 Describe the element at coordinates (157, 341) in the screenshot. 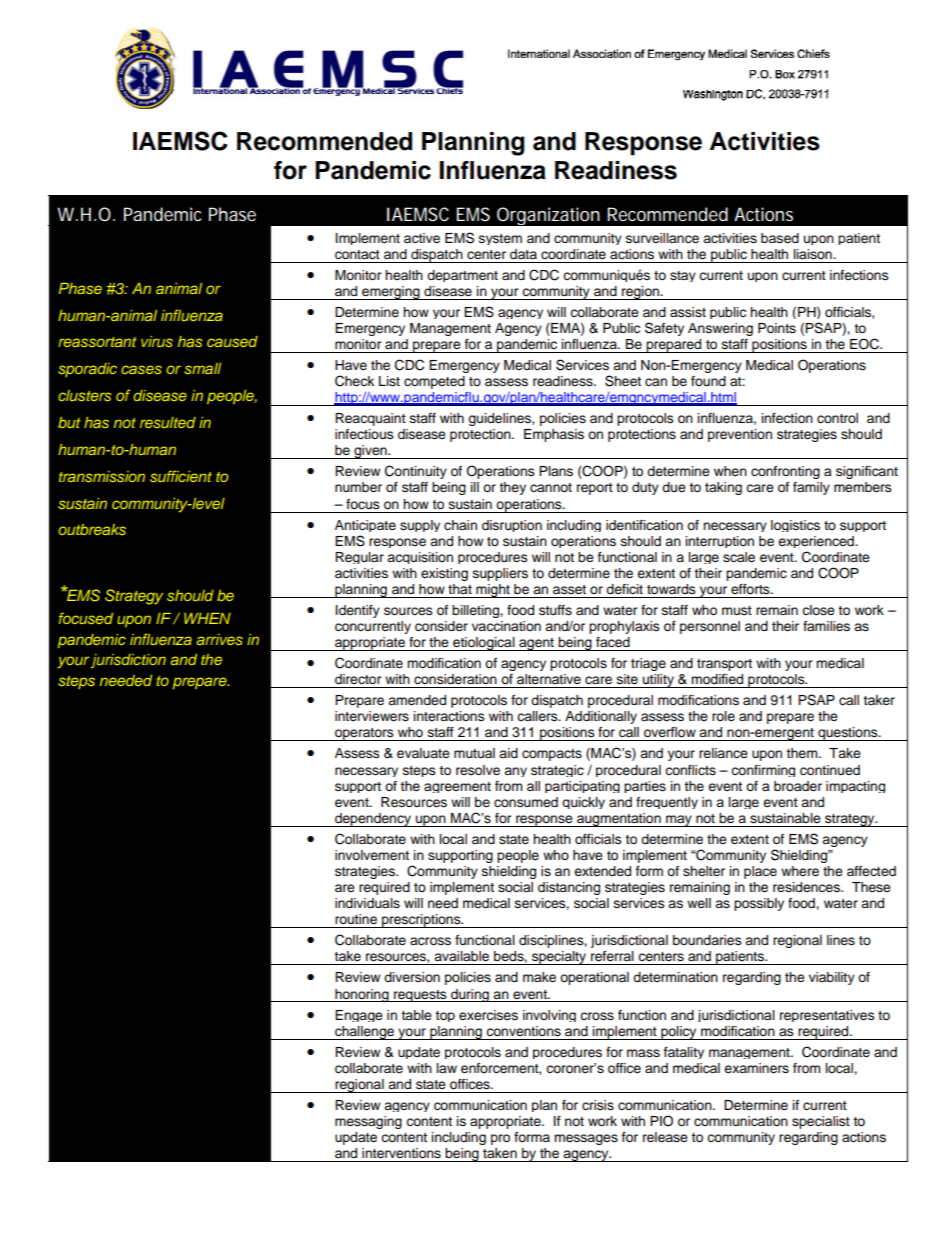

I see `virus` at that location.
